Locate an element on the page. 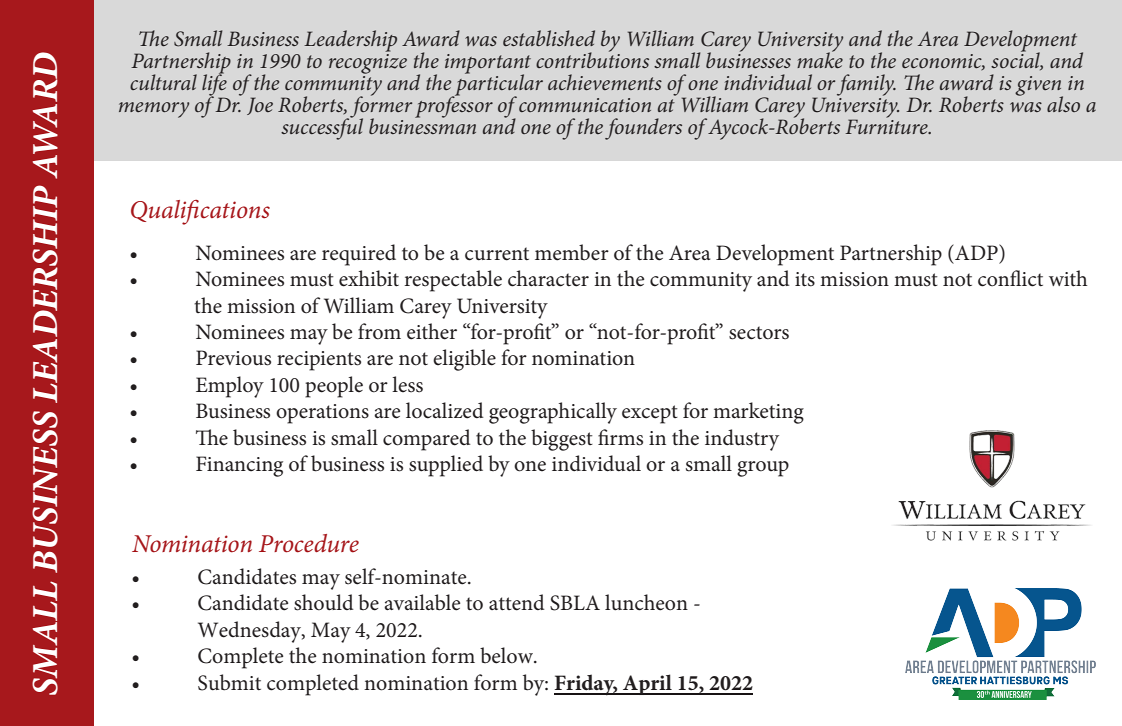 The height and width of the page is (726, 1122). exhibit is located at coordinates (369, 278).
